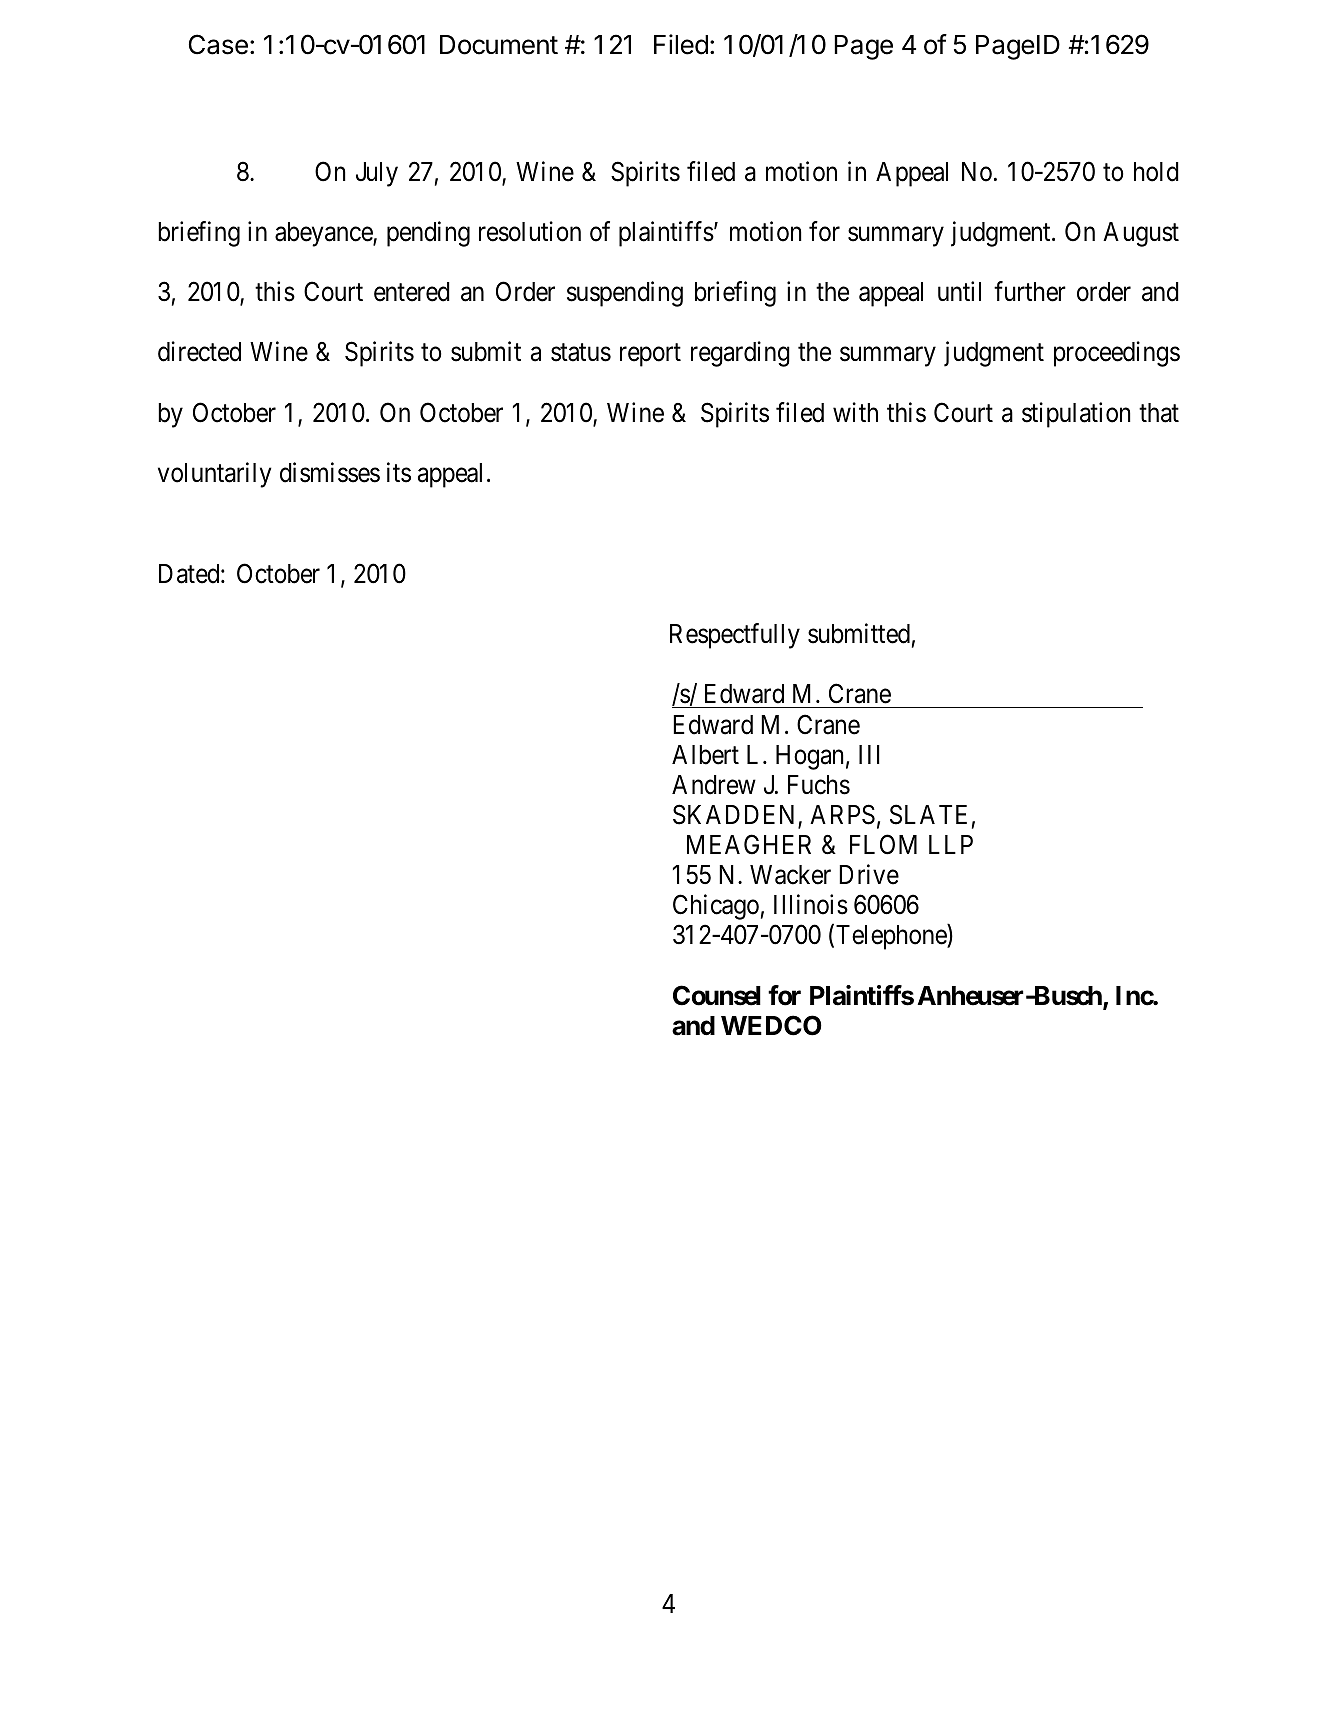  I want to click on Telephone, so click(892, 937).
